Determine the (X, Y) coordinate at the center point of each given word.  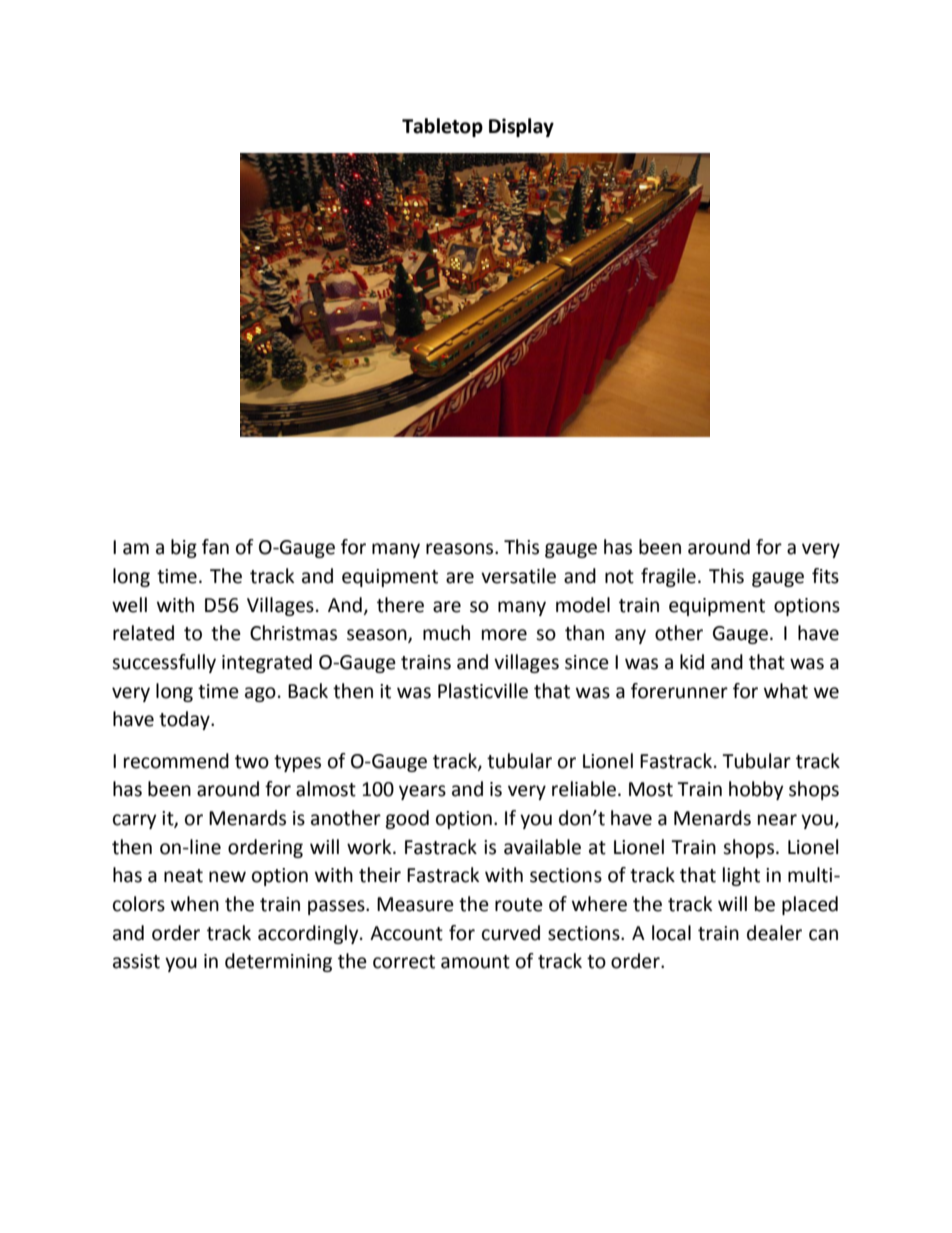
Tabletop (442, 127)
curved (511, 933)
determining (278, 962)
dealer (774, 933)
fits (825, 576)
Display (521, 127)
